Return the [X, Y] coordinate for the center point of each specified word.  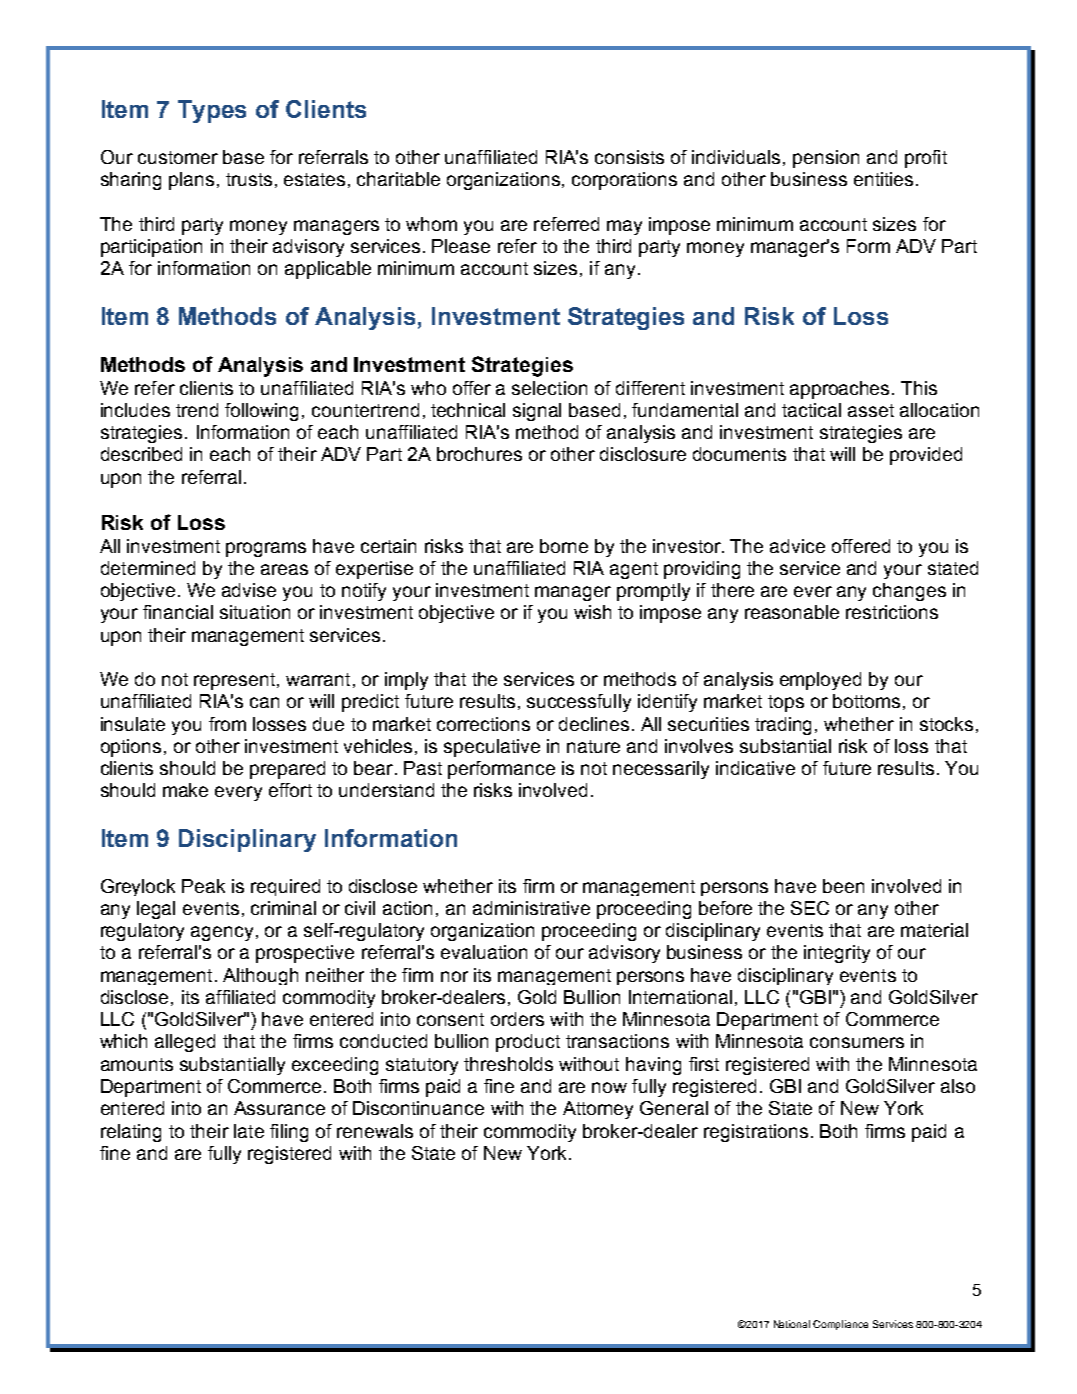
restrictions [892, 612]
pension [826, 159]
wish [592, 612]
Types [212, 111]
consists [629, 157]
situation [255, 612]
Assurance [279, 1108]
